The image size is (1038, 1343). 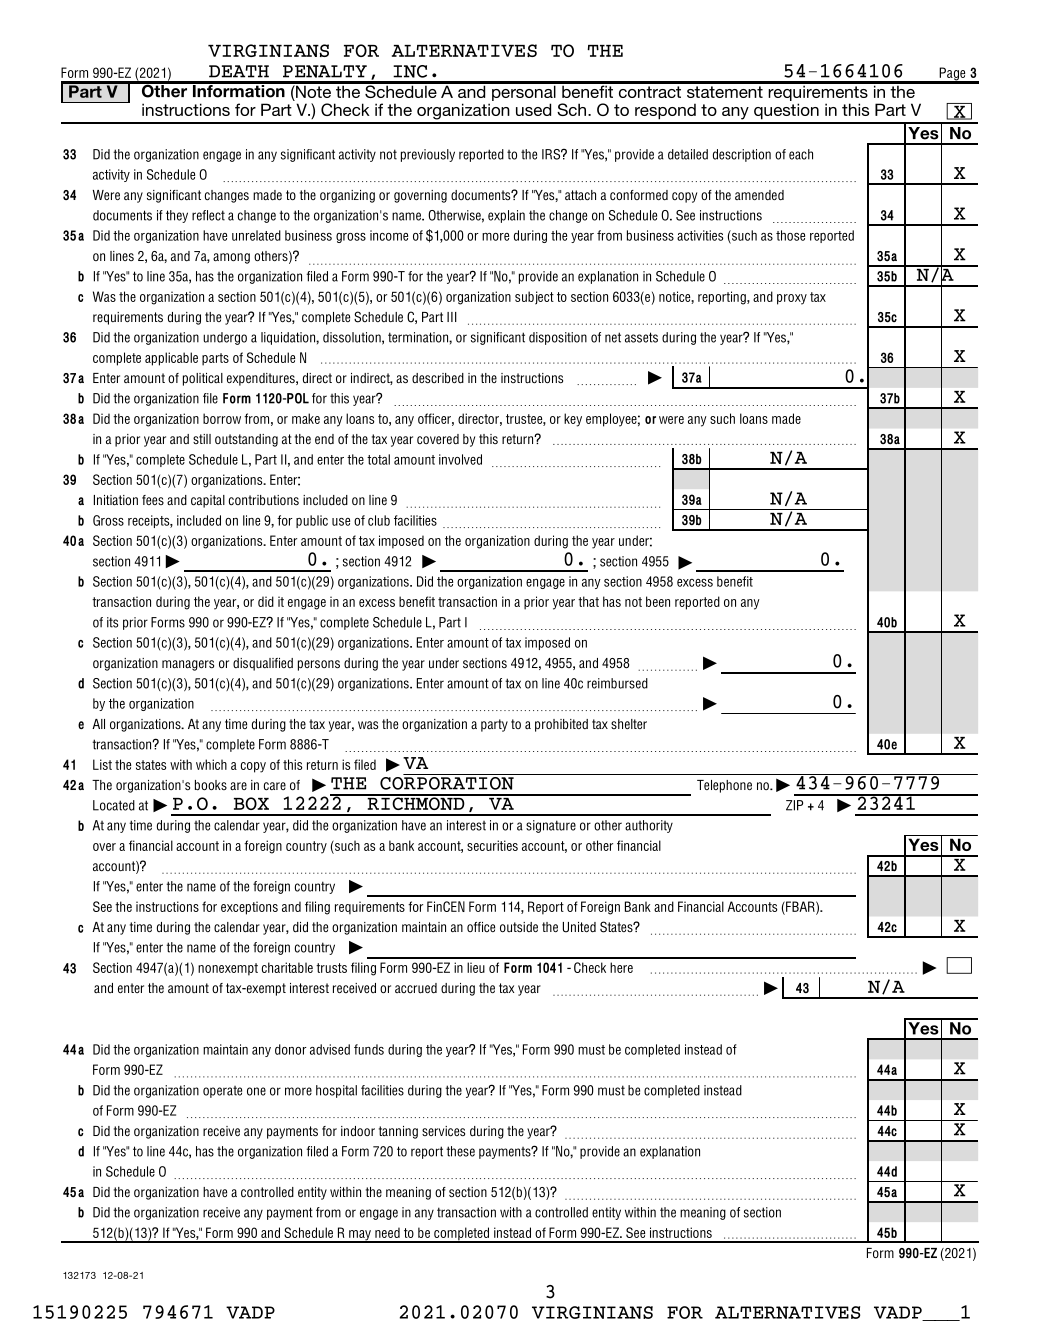 I want to click on each, so click(x=801, y=154).
